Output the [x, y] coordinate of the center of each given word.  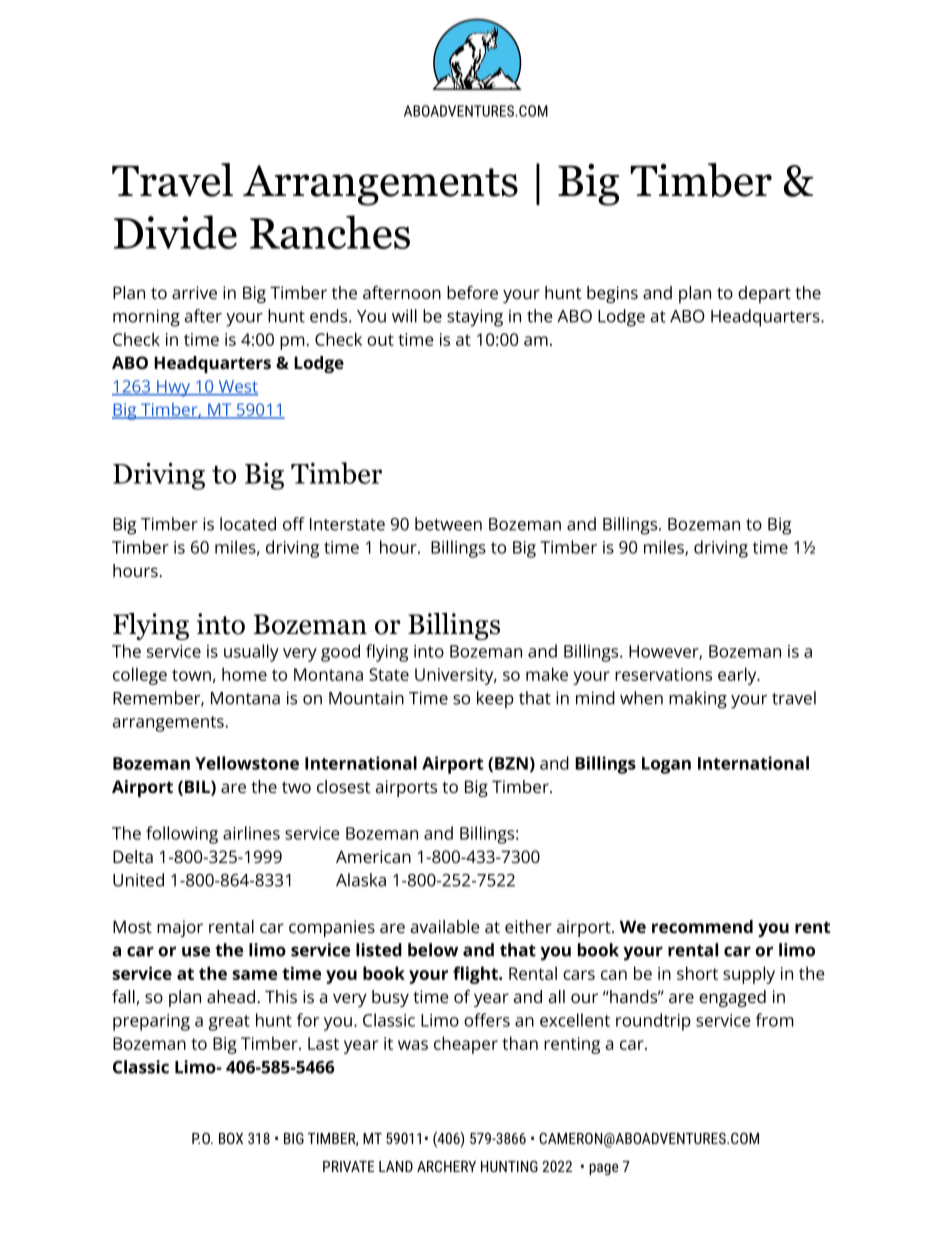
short [697, 973]
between [448, 524]
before [472, 292]
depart [764, 294]
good [340, 653]
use [196, 951]
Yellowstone [247, 763]
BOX [231, 1138]
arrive [194, 292]
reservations [663, 674]
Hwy [173, 388]
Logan [666, 765]
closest [344, 786]
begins [612, 294]
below [433, 950]
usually [251, 653]
